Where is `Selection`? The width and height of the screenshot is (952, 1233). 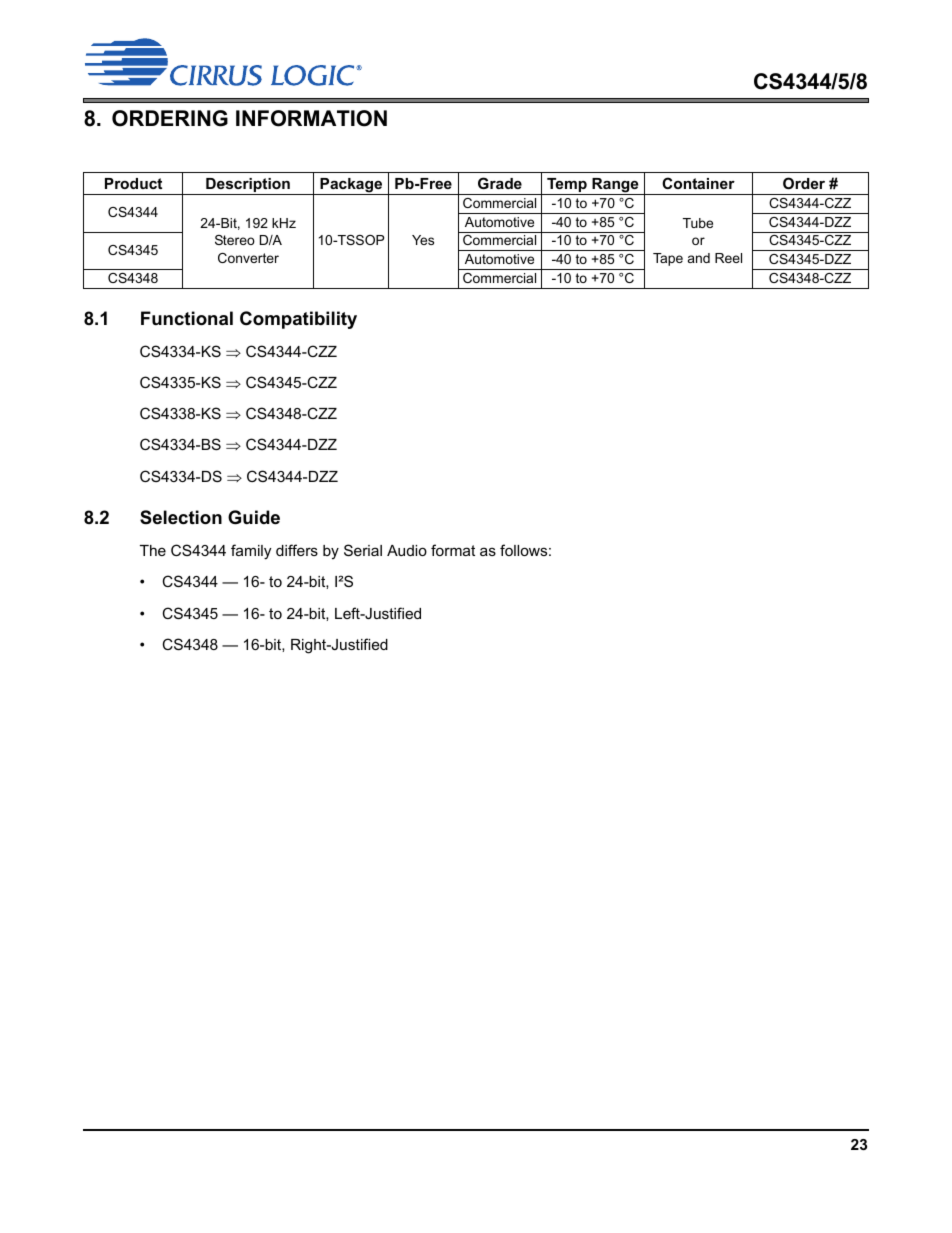
Selection is located at coordinates (181, 517).
